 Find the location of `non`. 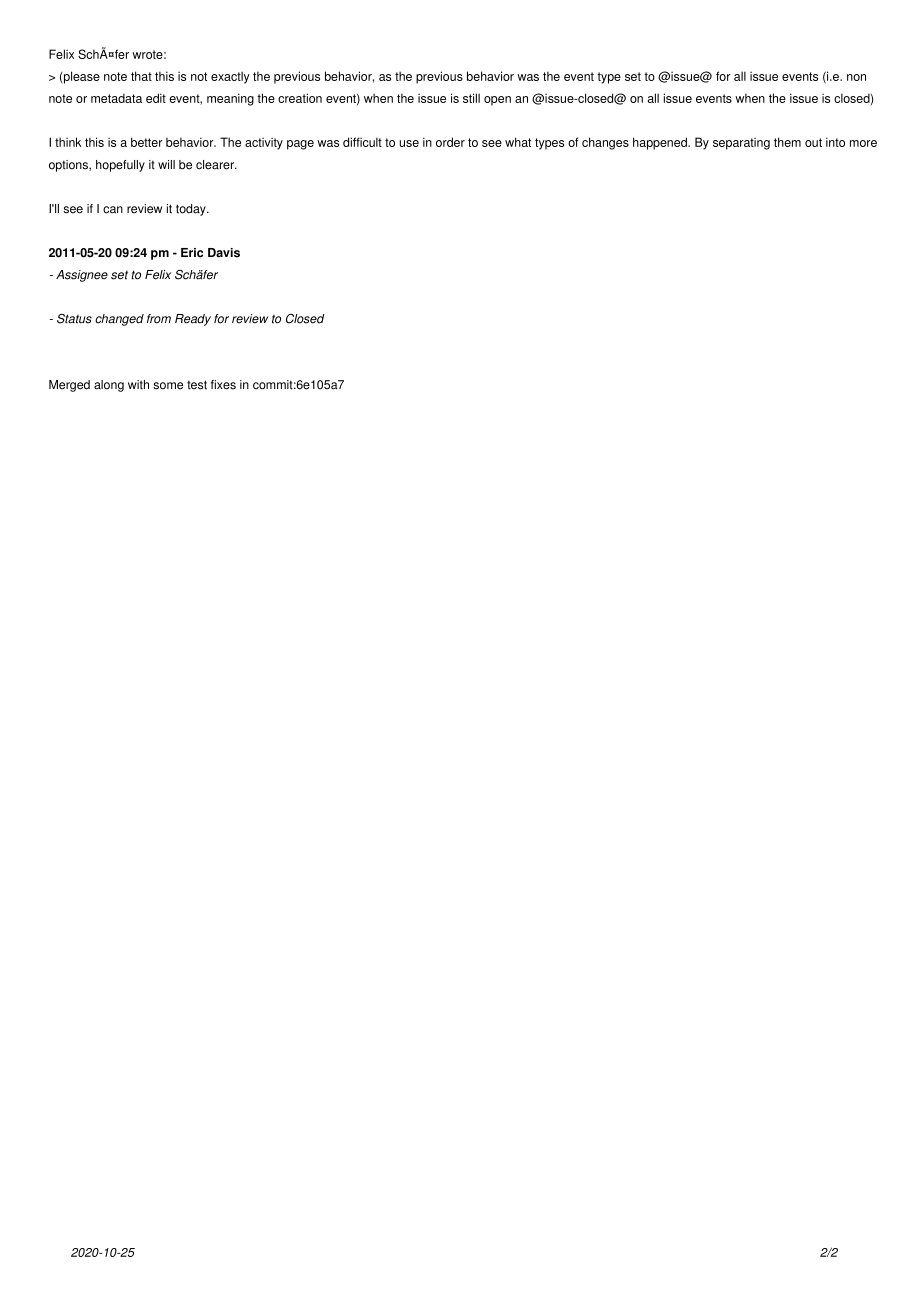

non is located at coordinates (856, 77).
